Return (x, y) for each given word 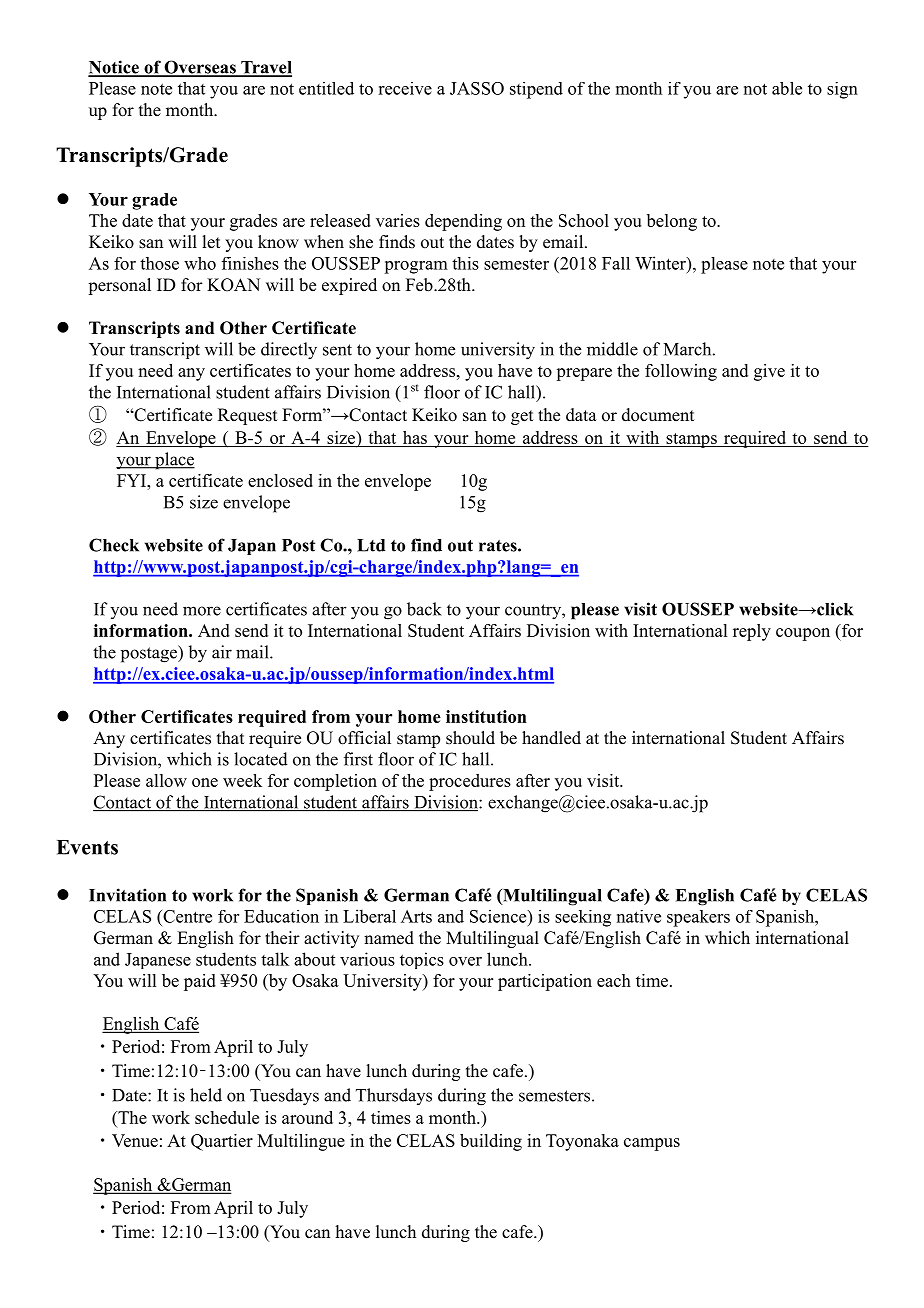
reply (752, 632)
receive (405, 88)
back (424, 609)
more (202, 611)
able (787, 88)
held (206, 1095)
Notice (114, 68)
